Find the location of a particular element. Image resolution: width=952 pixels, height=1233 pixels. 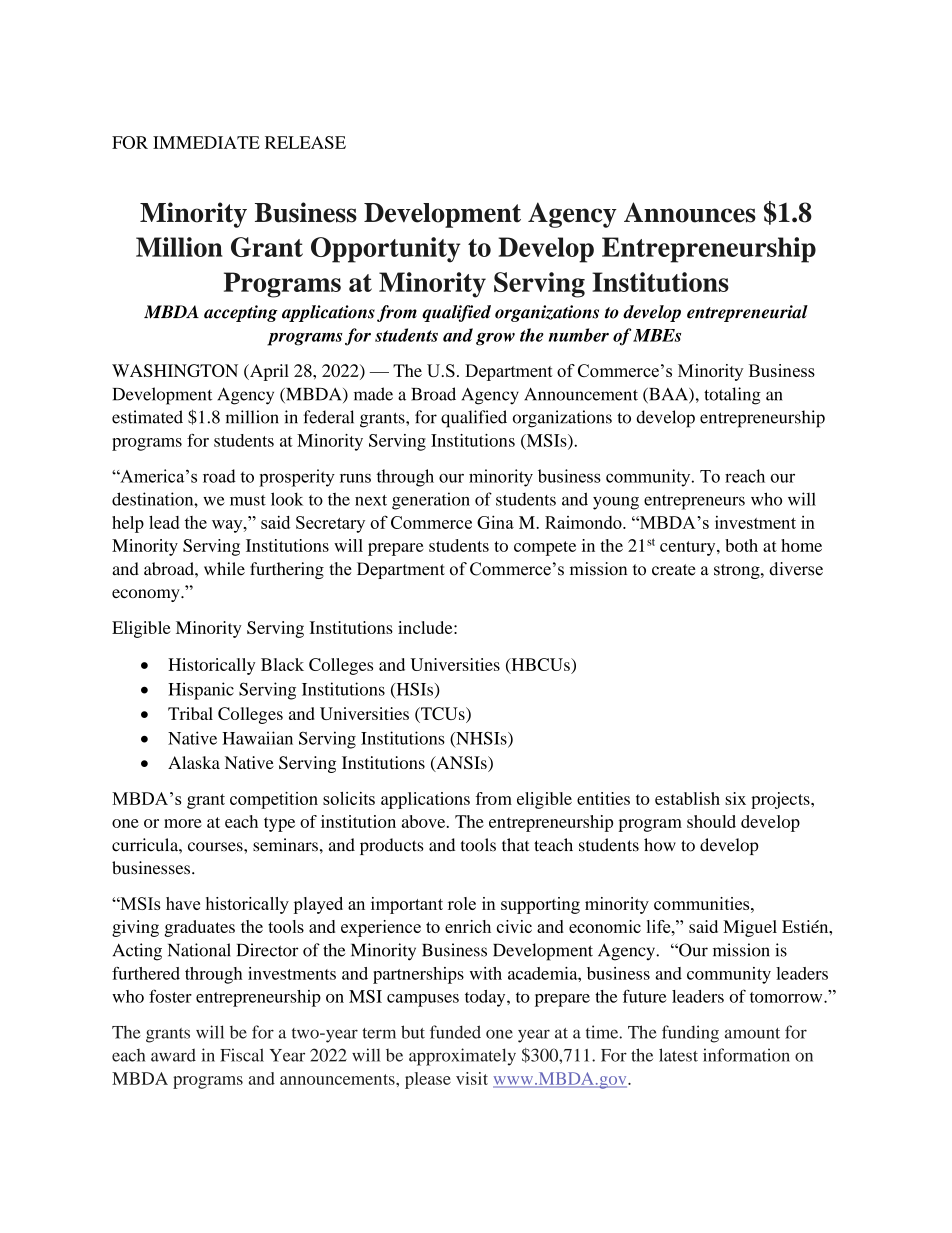

Opportunity is located at coordinates (386, 250).
